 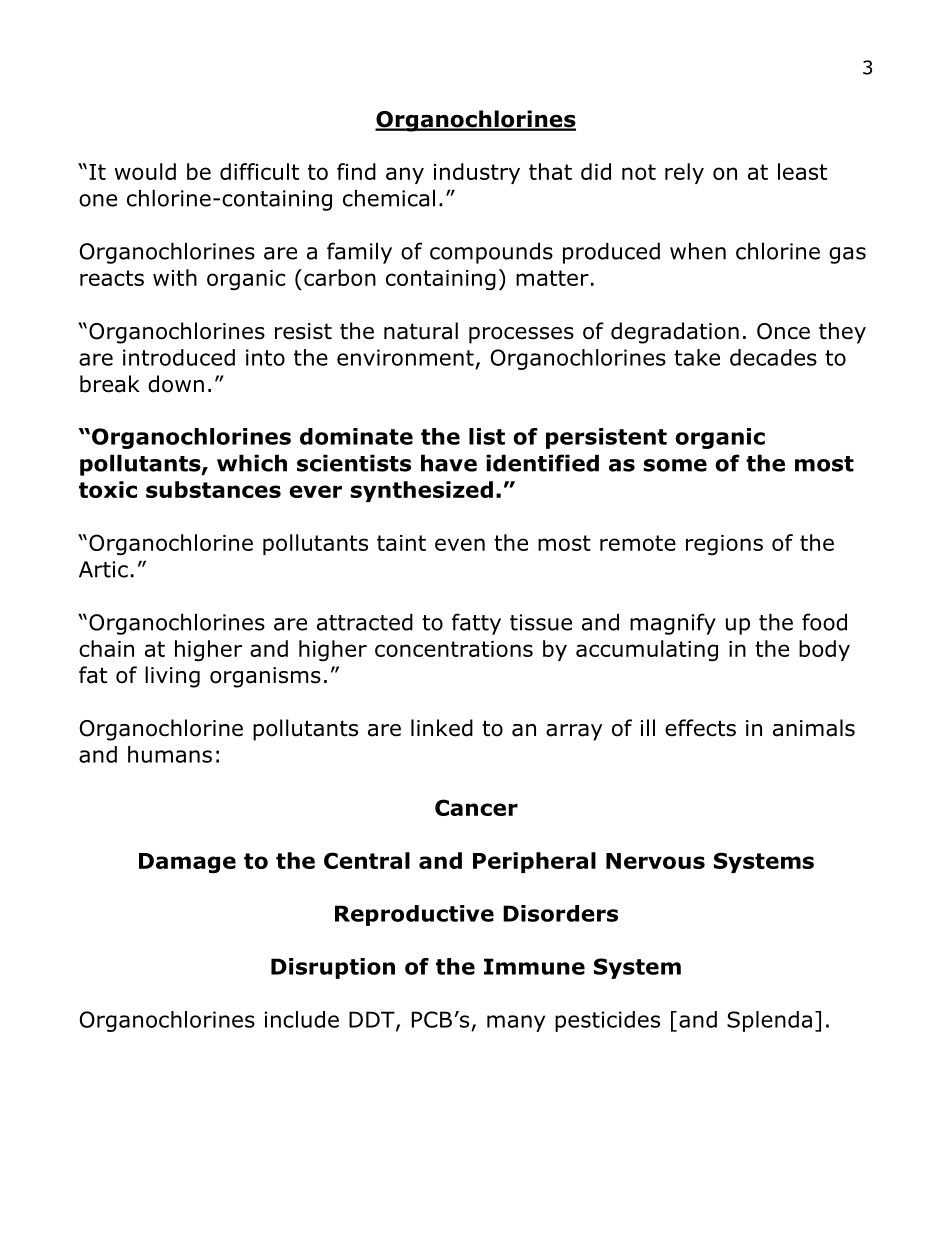 What do you see at coordinates (487, 436) in the document?
I see `list` at bounding box center [487, 436].
